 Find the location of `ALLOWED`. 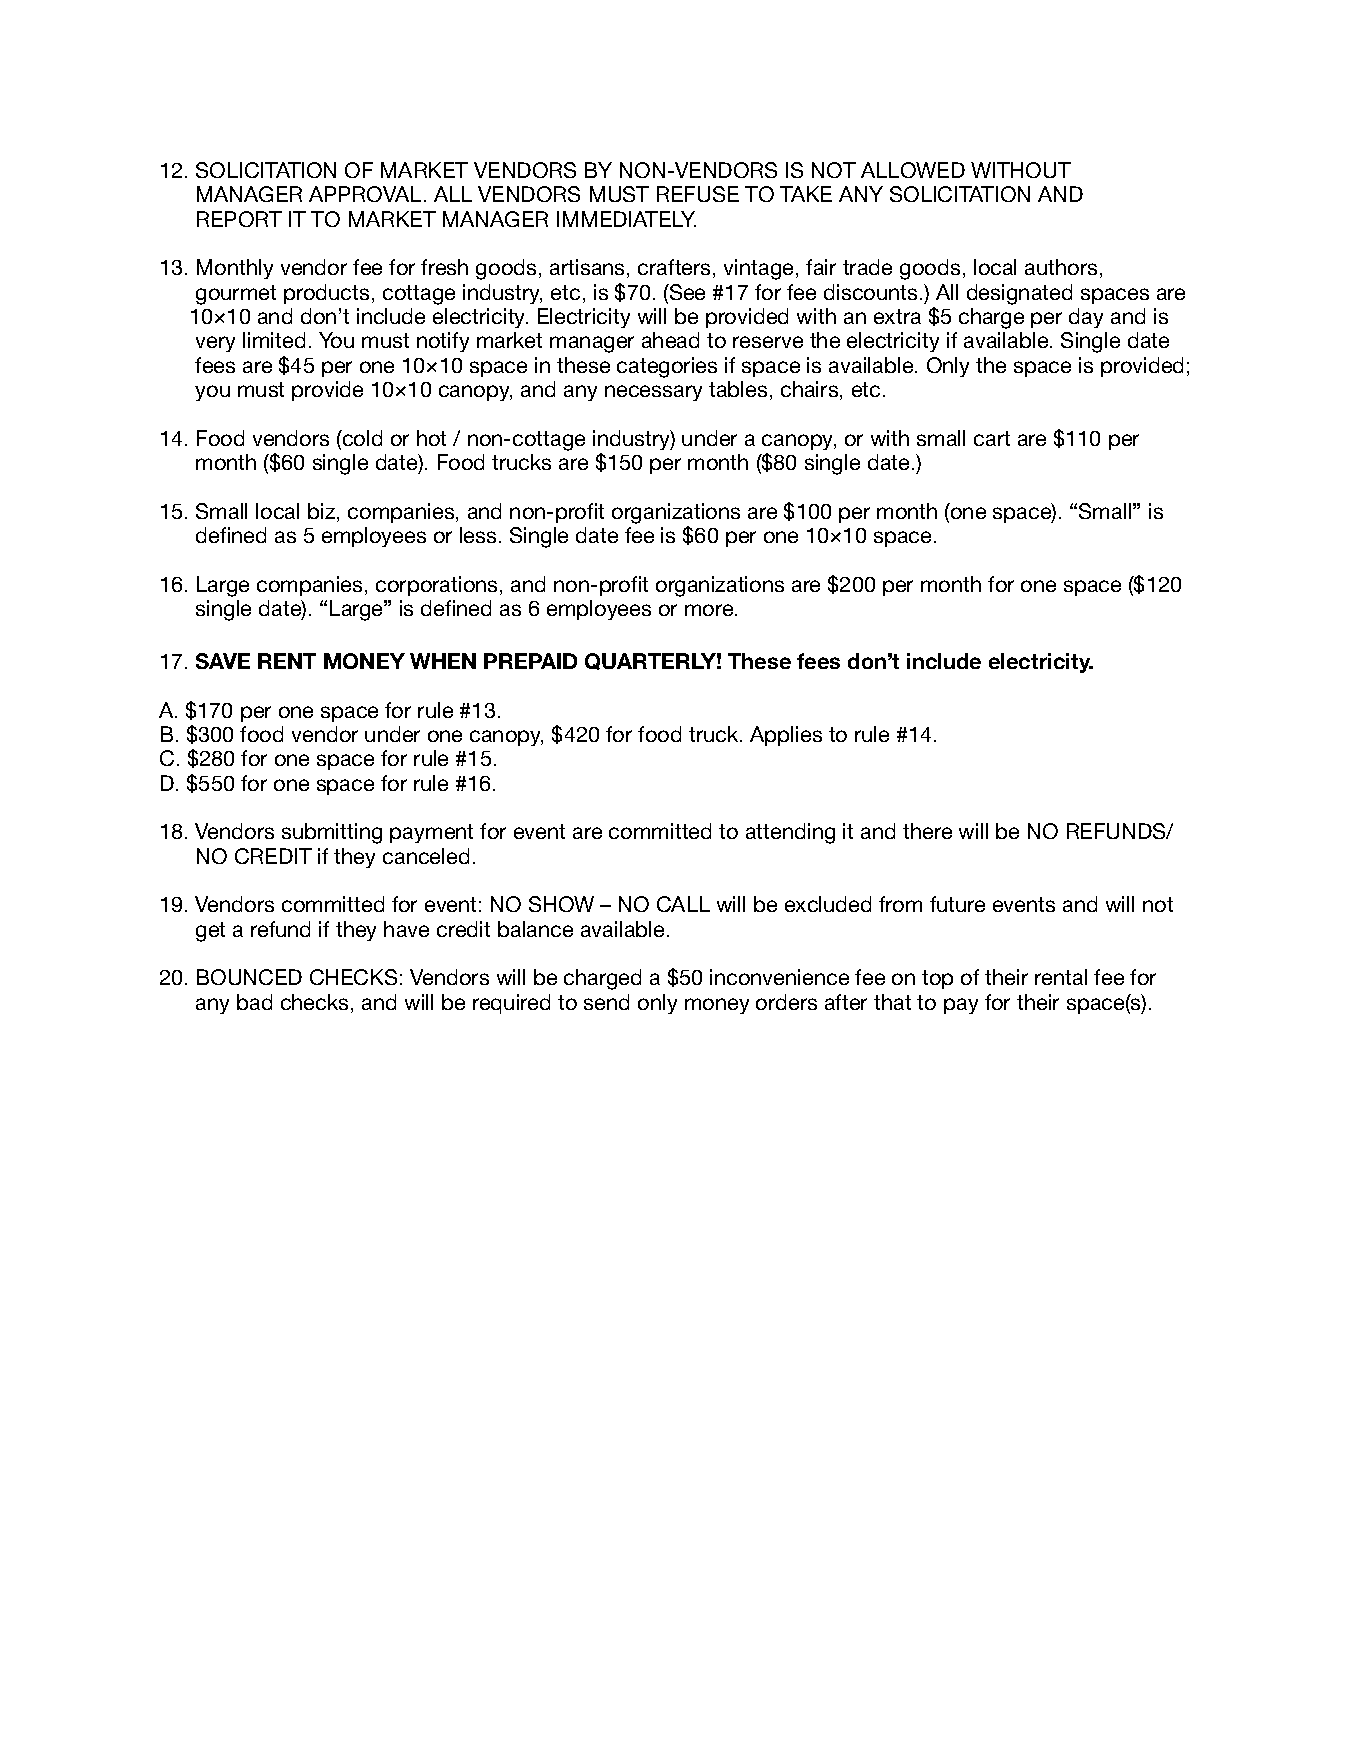

ALLOWED is located at coordinates (913, 170).
